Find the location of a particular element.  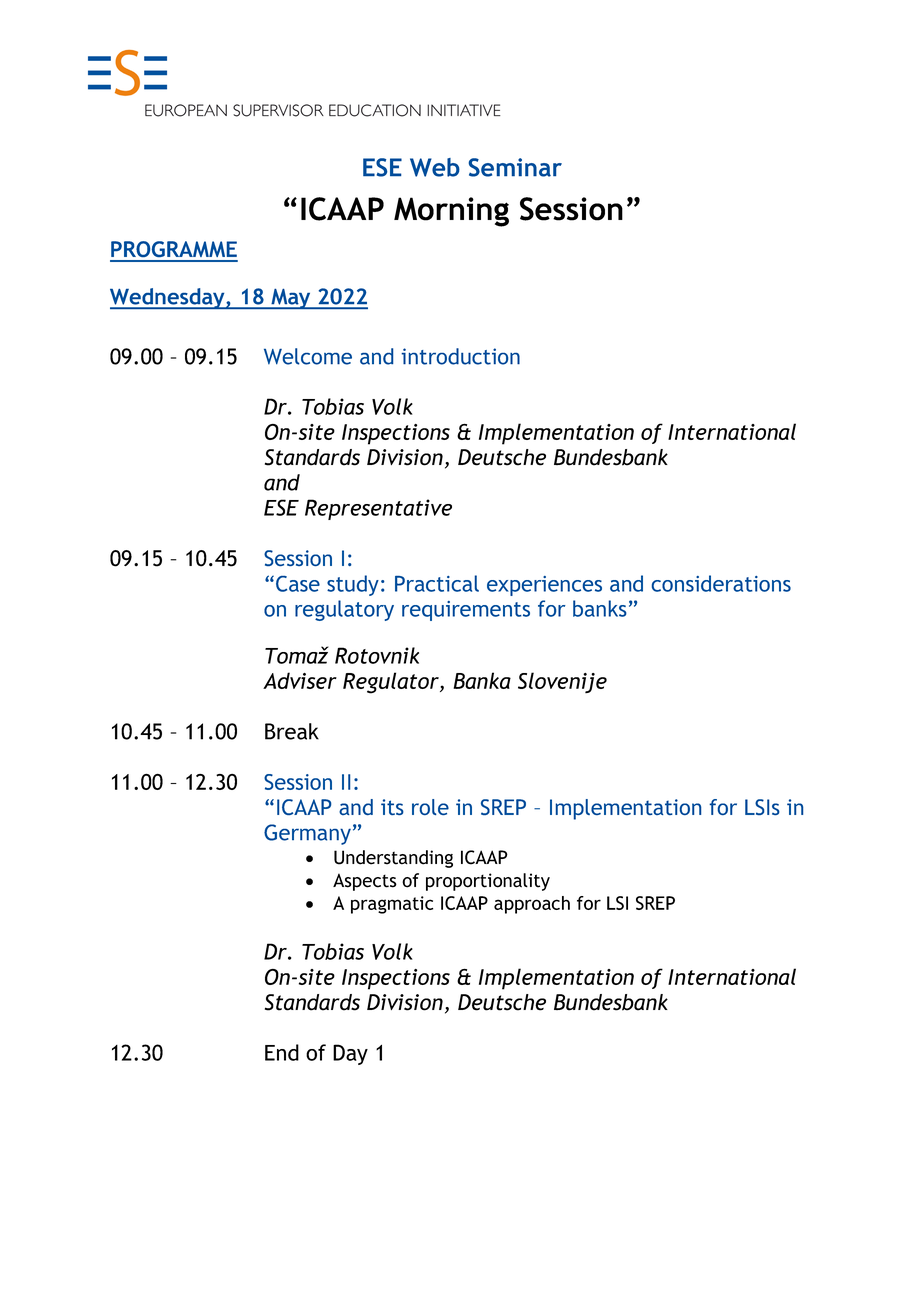

proportionality is located at coordinates (488, 882).
